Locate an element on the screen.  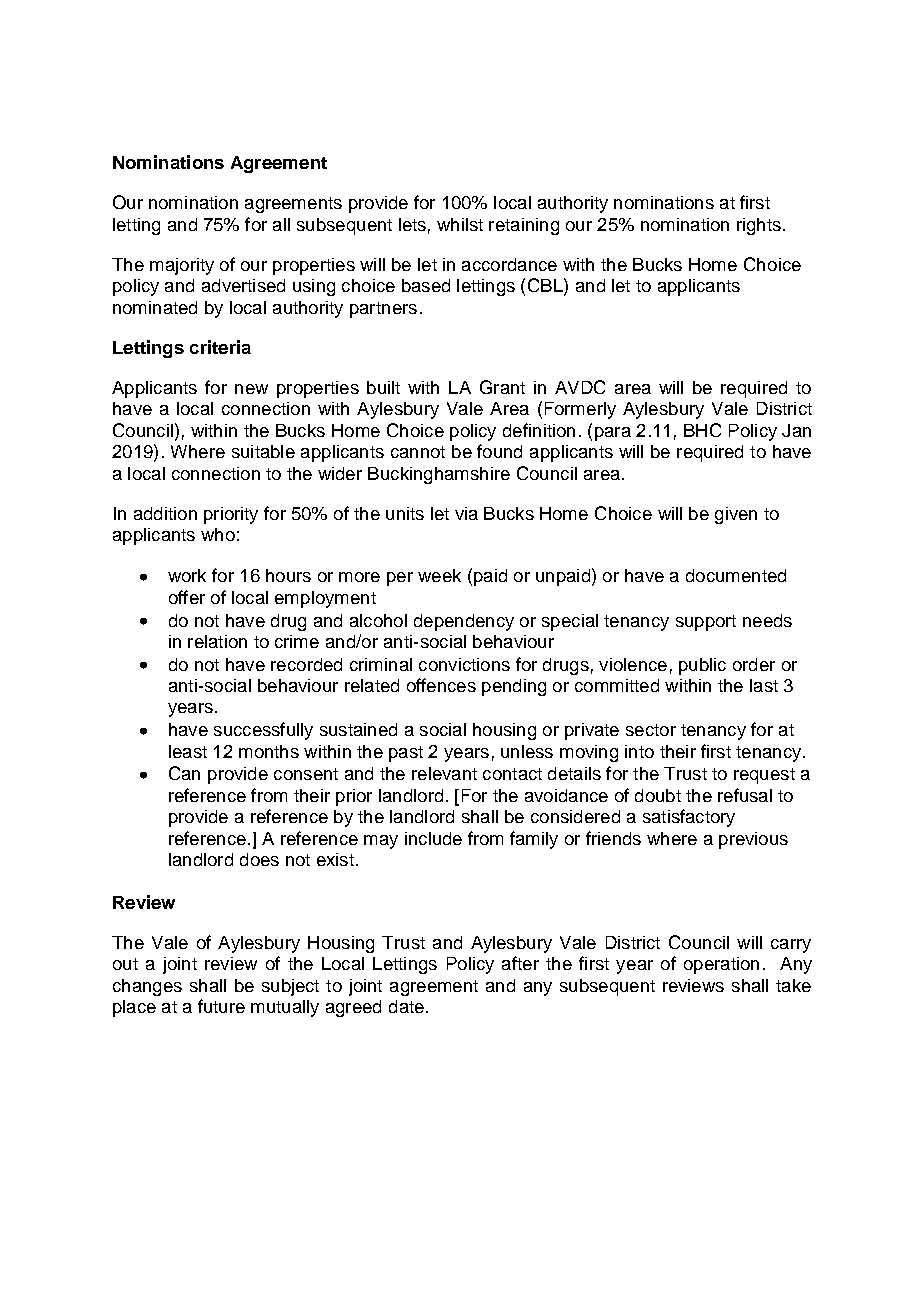
support is located at coordinates (706, 623).
